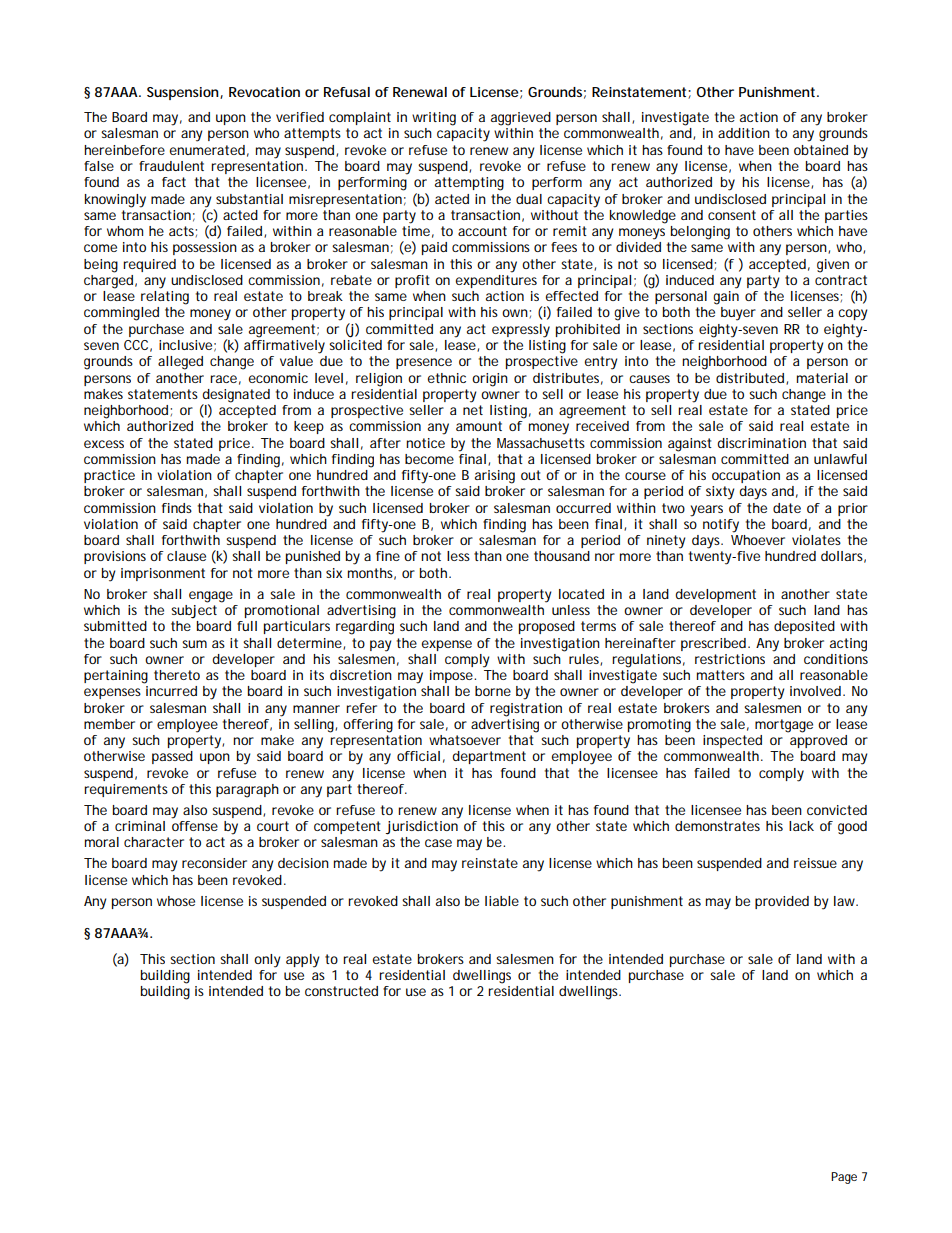  Describe the element at coordinates (341, 991) in the page. I see `constructed` at that location.
